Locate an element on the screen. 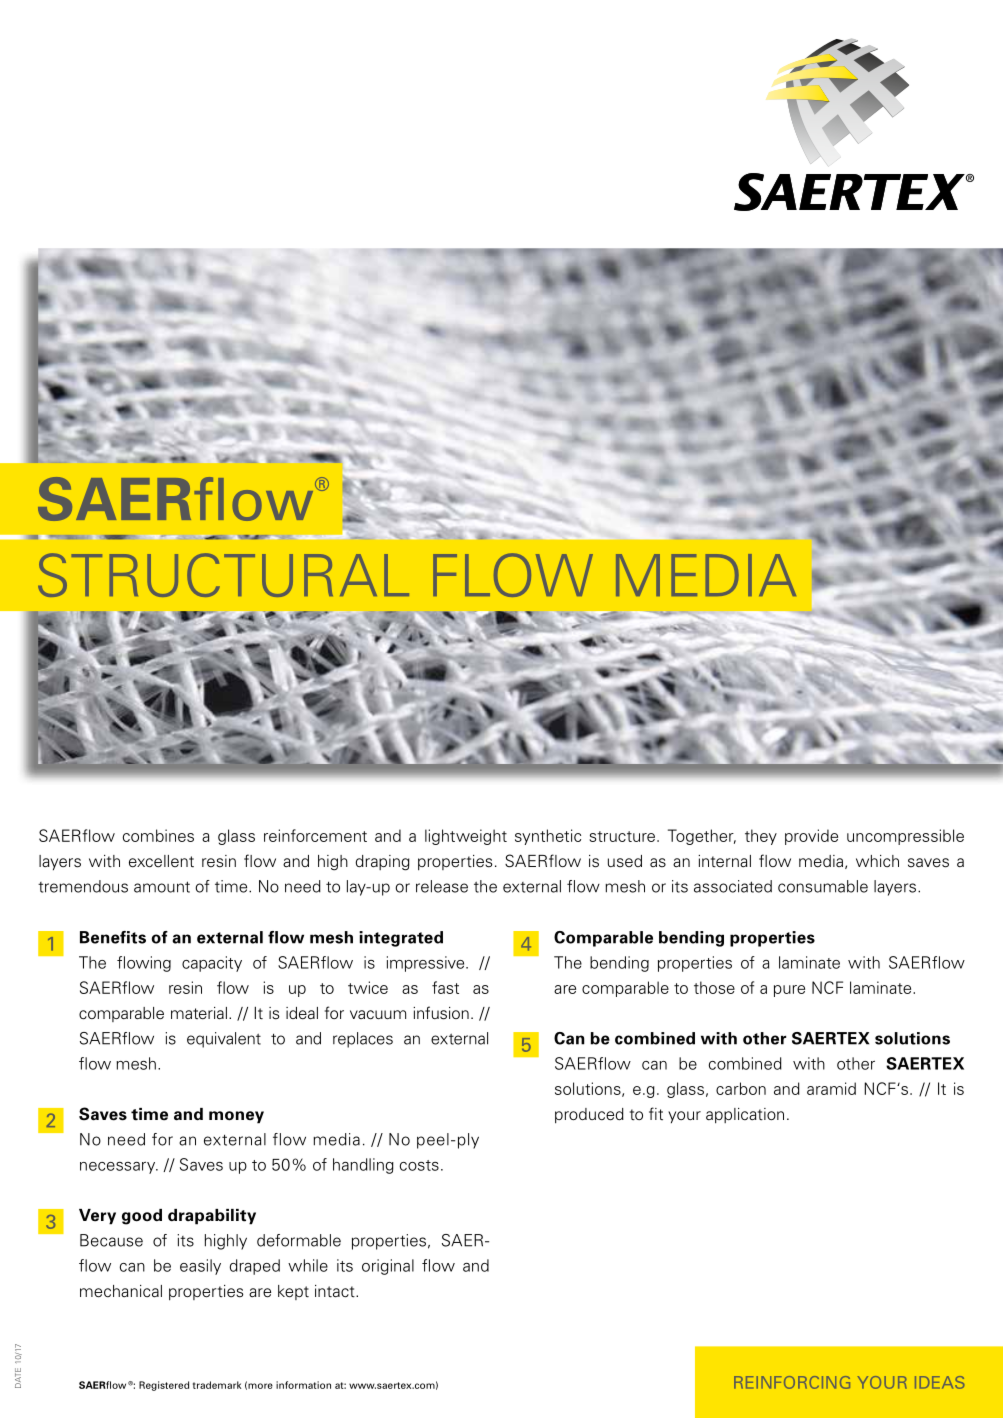  Registered is located at coordinates (164, 1386).
